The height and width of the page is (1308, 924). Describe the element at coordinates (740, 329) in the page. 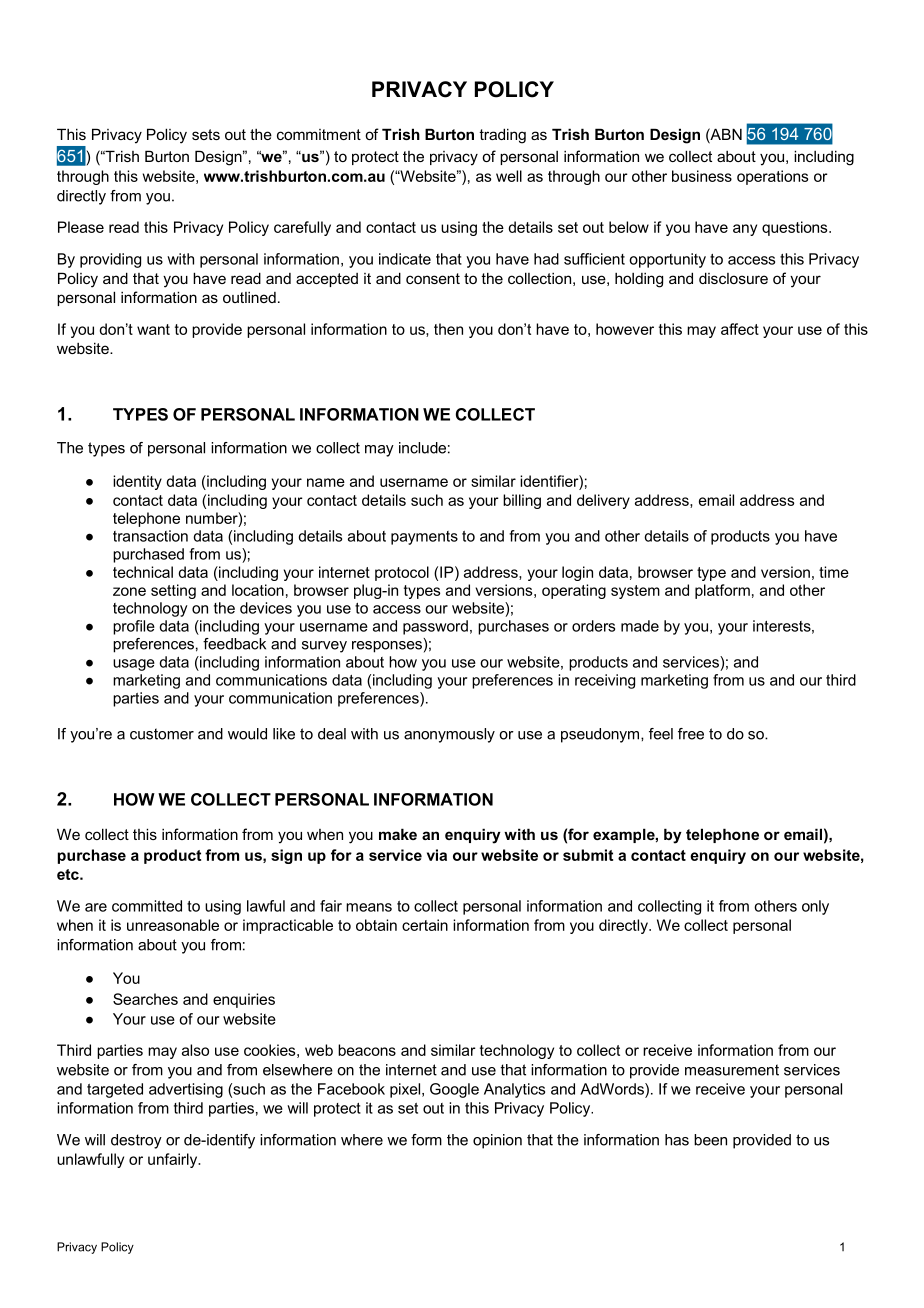

I see `affect` at that location.
